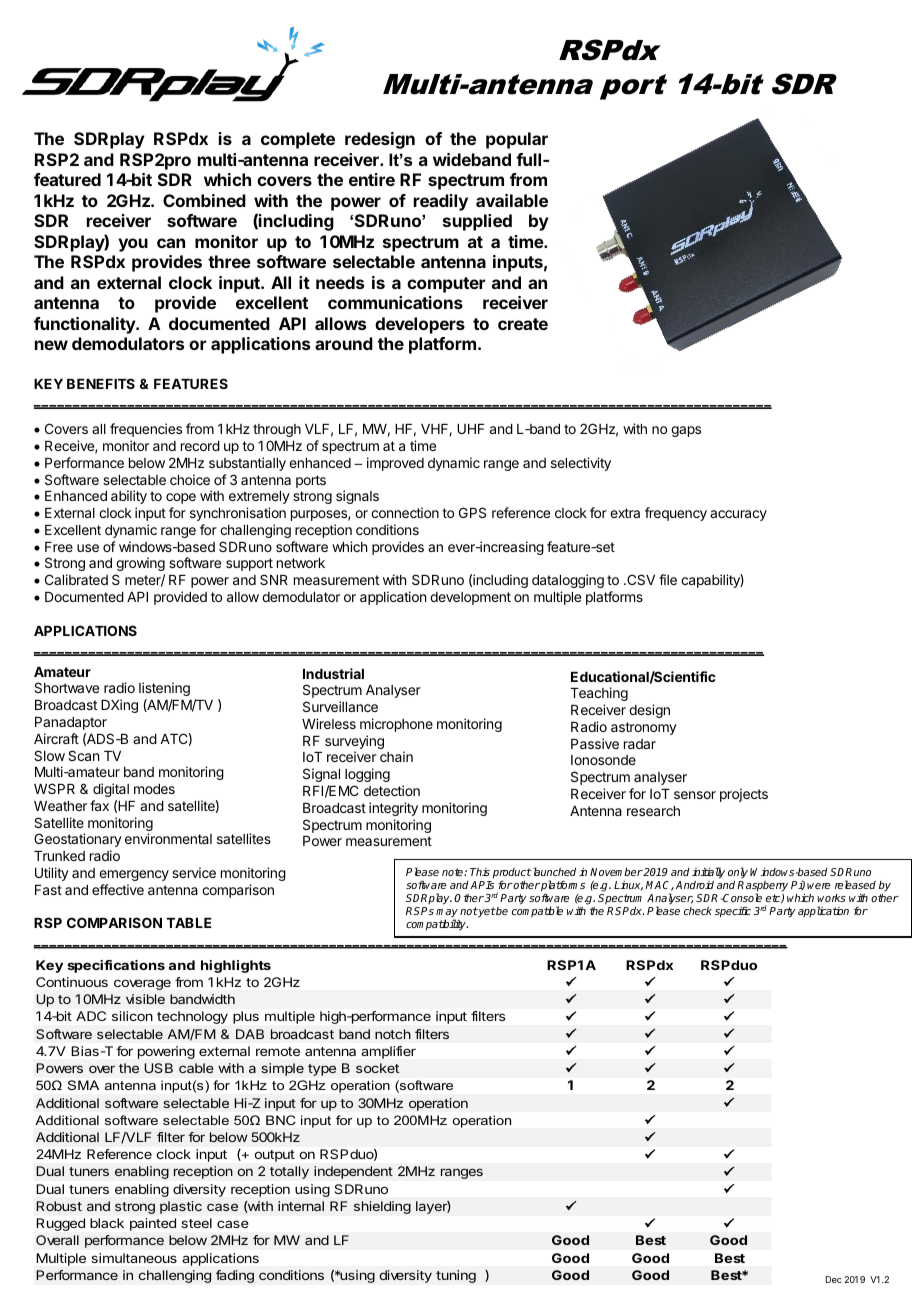  I want to click on tuning, so click(456, 1276).
